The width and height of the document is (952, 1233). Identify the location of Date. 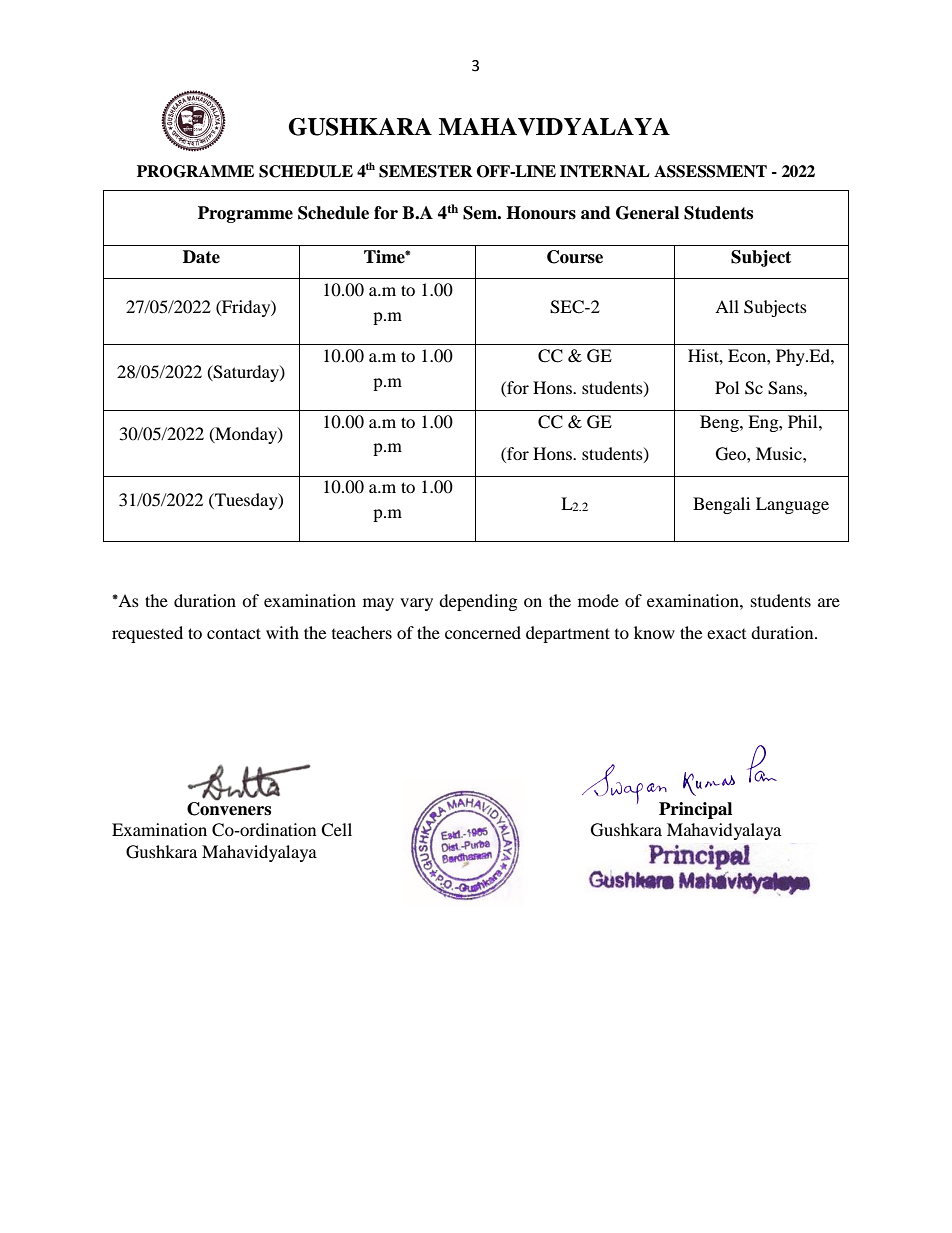
(201, 257).
